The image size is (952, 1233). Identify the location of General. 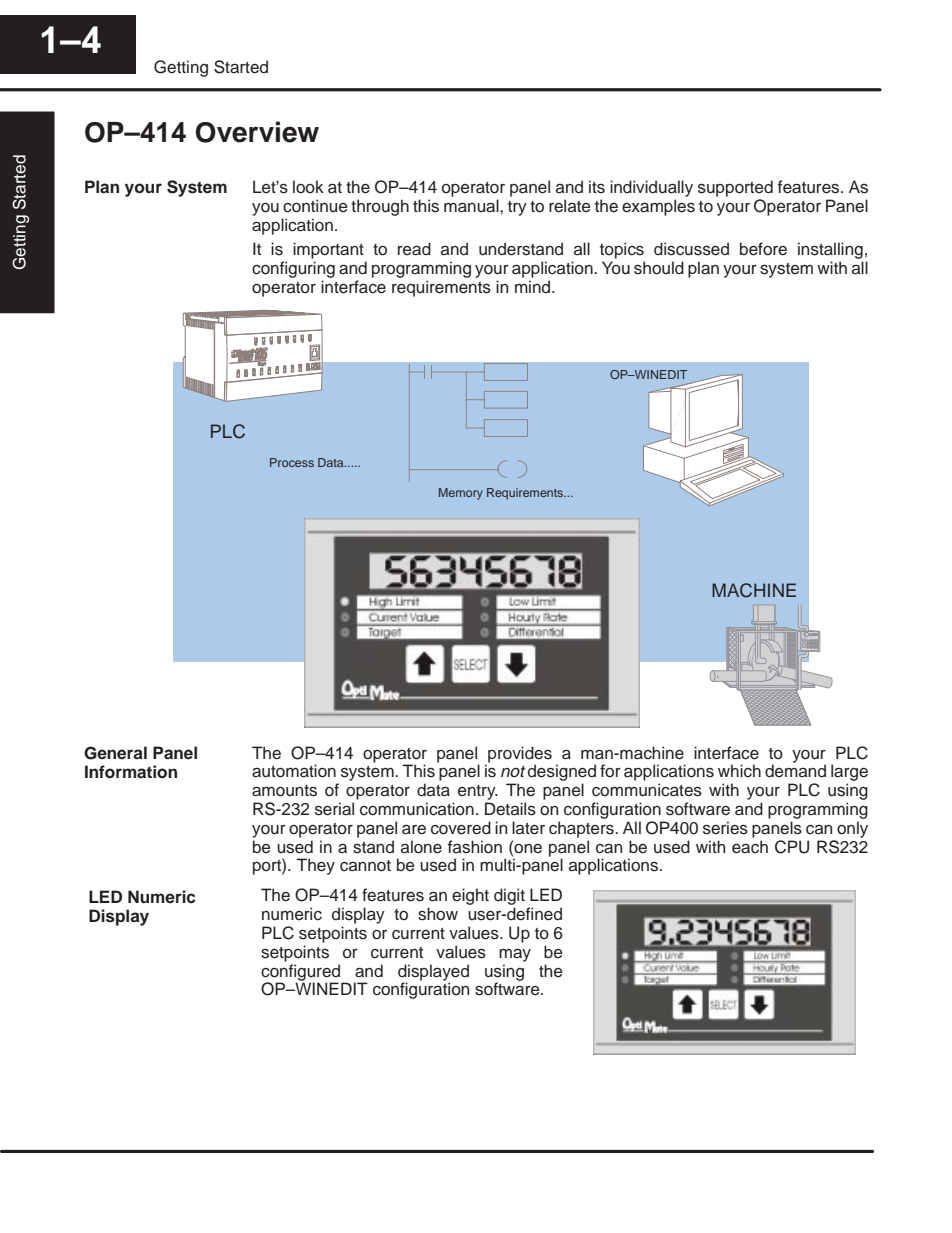
(115, 753).
